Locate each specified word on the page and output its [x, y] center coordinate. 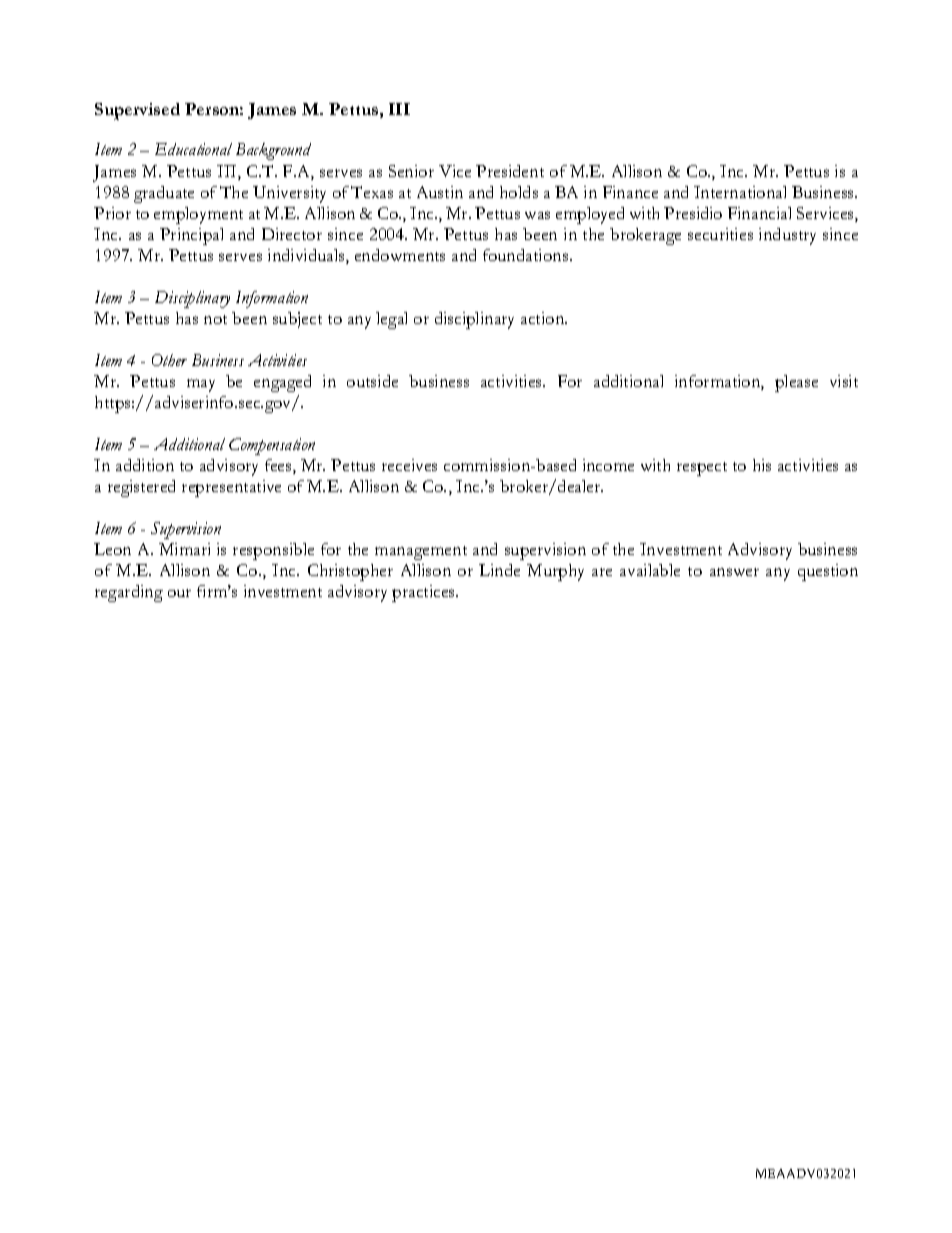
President [510, 171]
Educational [193, 149]
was [537, 215]
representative [231, 488]
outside [372, 381]
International [740, 192]
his [762, 465]
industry [787, 236]
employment [198, 215]
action [544, 318]
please [796, 383]
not [215, 319]
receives [409, 465]
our [179, 593]
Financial [759, 213]
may [201, 385]
